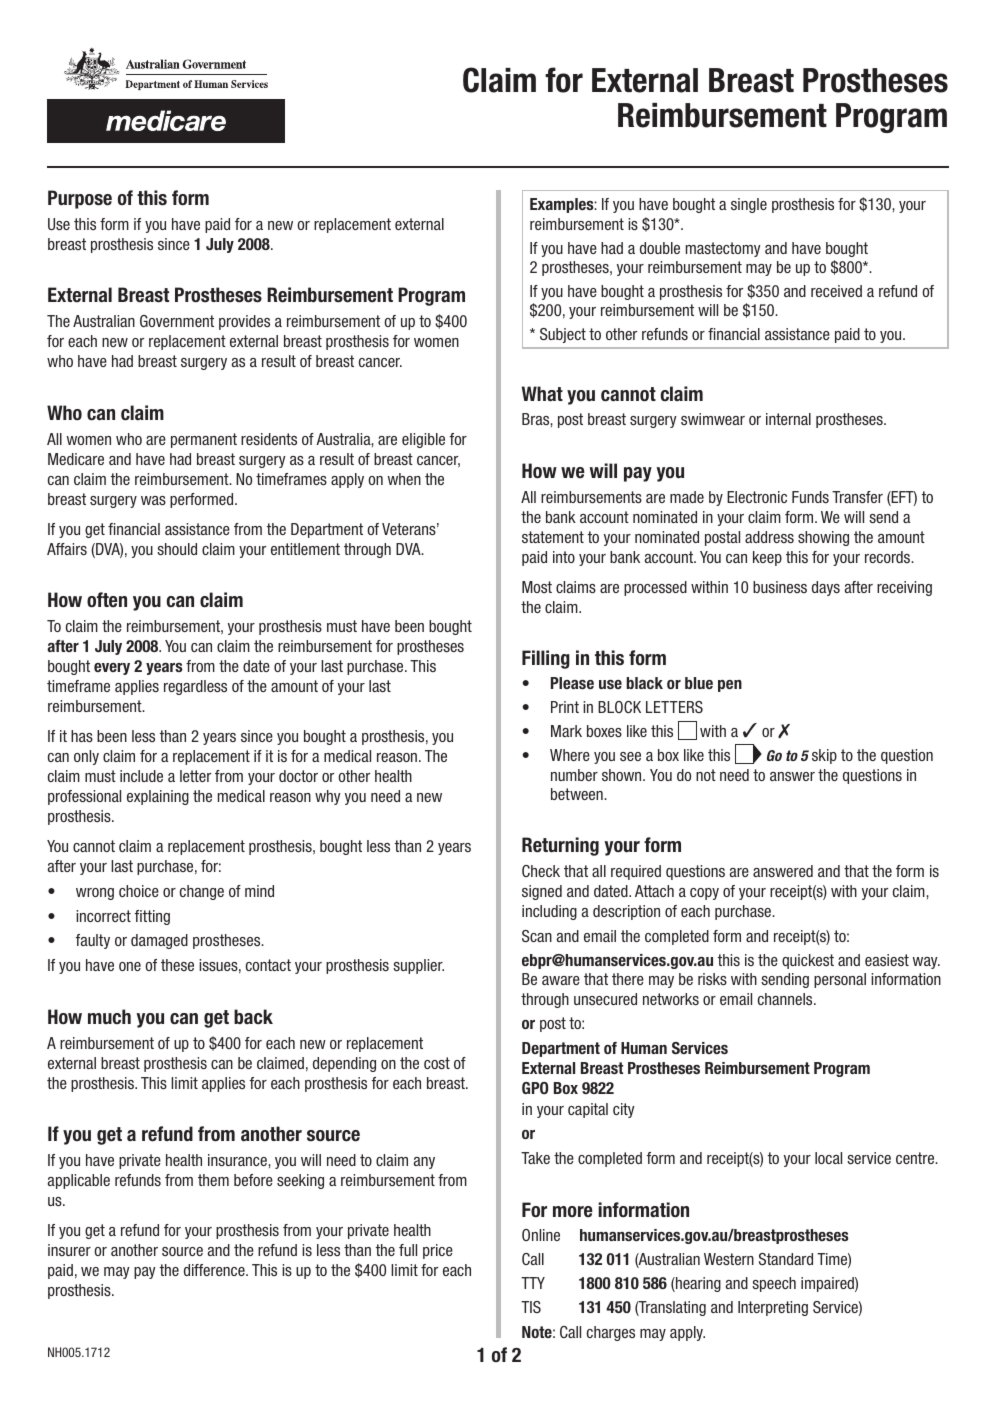  What do you see at coordinates (824, 756) in the document?
I see `skip` at bounding box center [824, 756].
